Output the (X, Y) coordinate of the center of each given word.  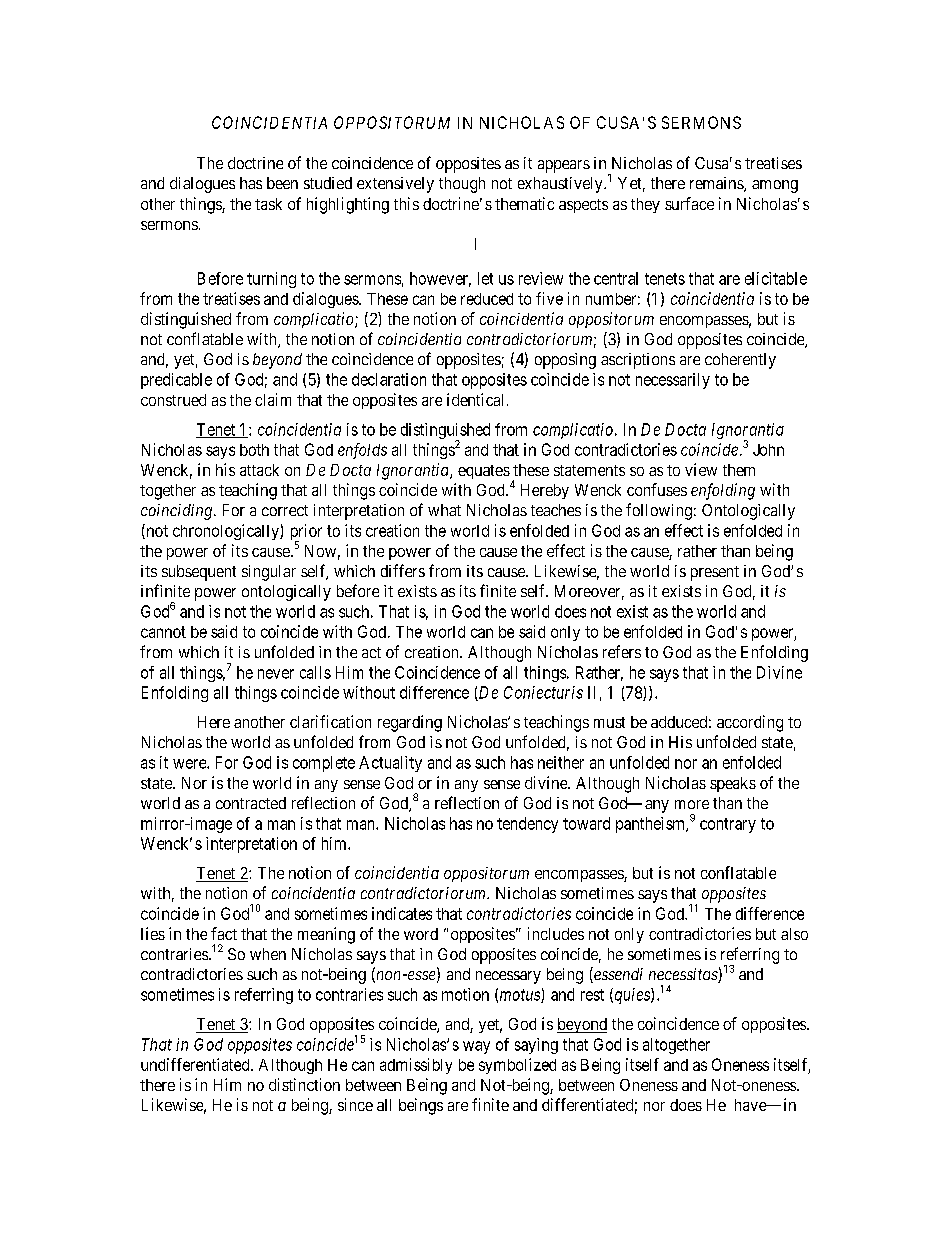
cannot (163, 632)
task (268, 204)
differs (403, 570)
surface (689, 203)
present (715, 573)
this (406, 203)
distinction (304, 1084)
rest (592, 995)
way (476, 1047)
